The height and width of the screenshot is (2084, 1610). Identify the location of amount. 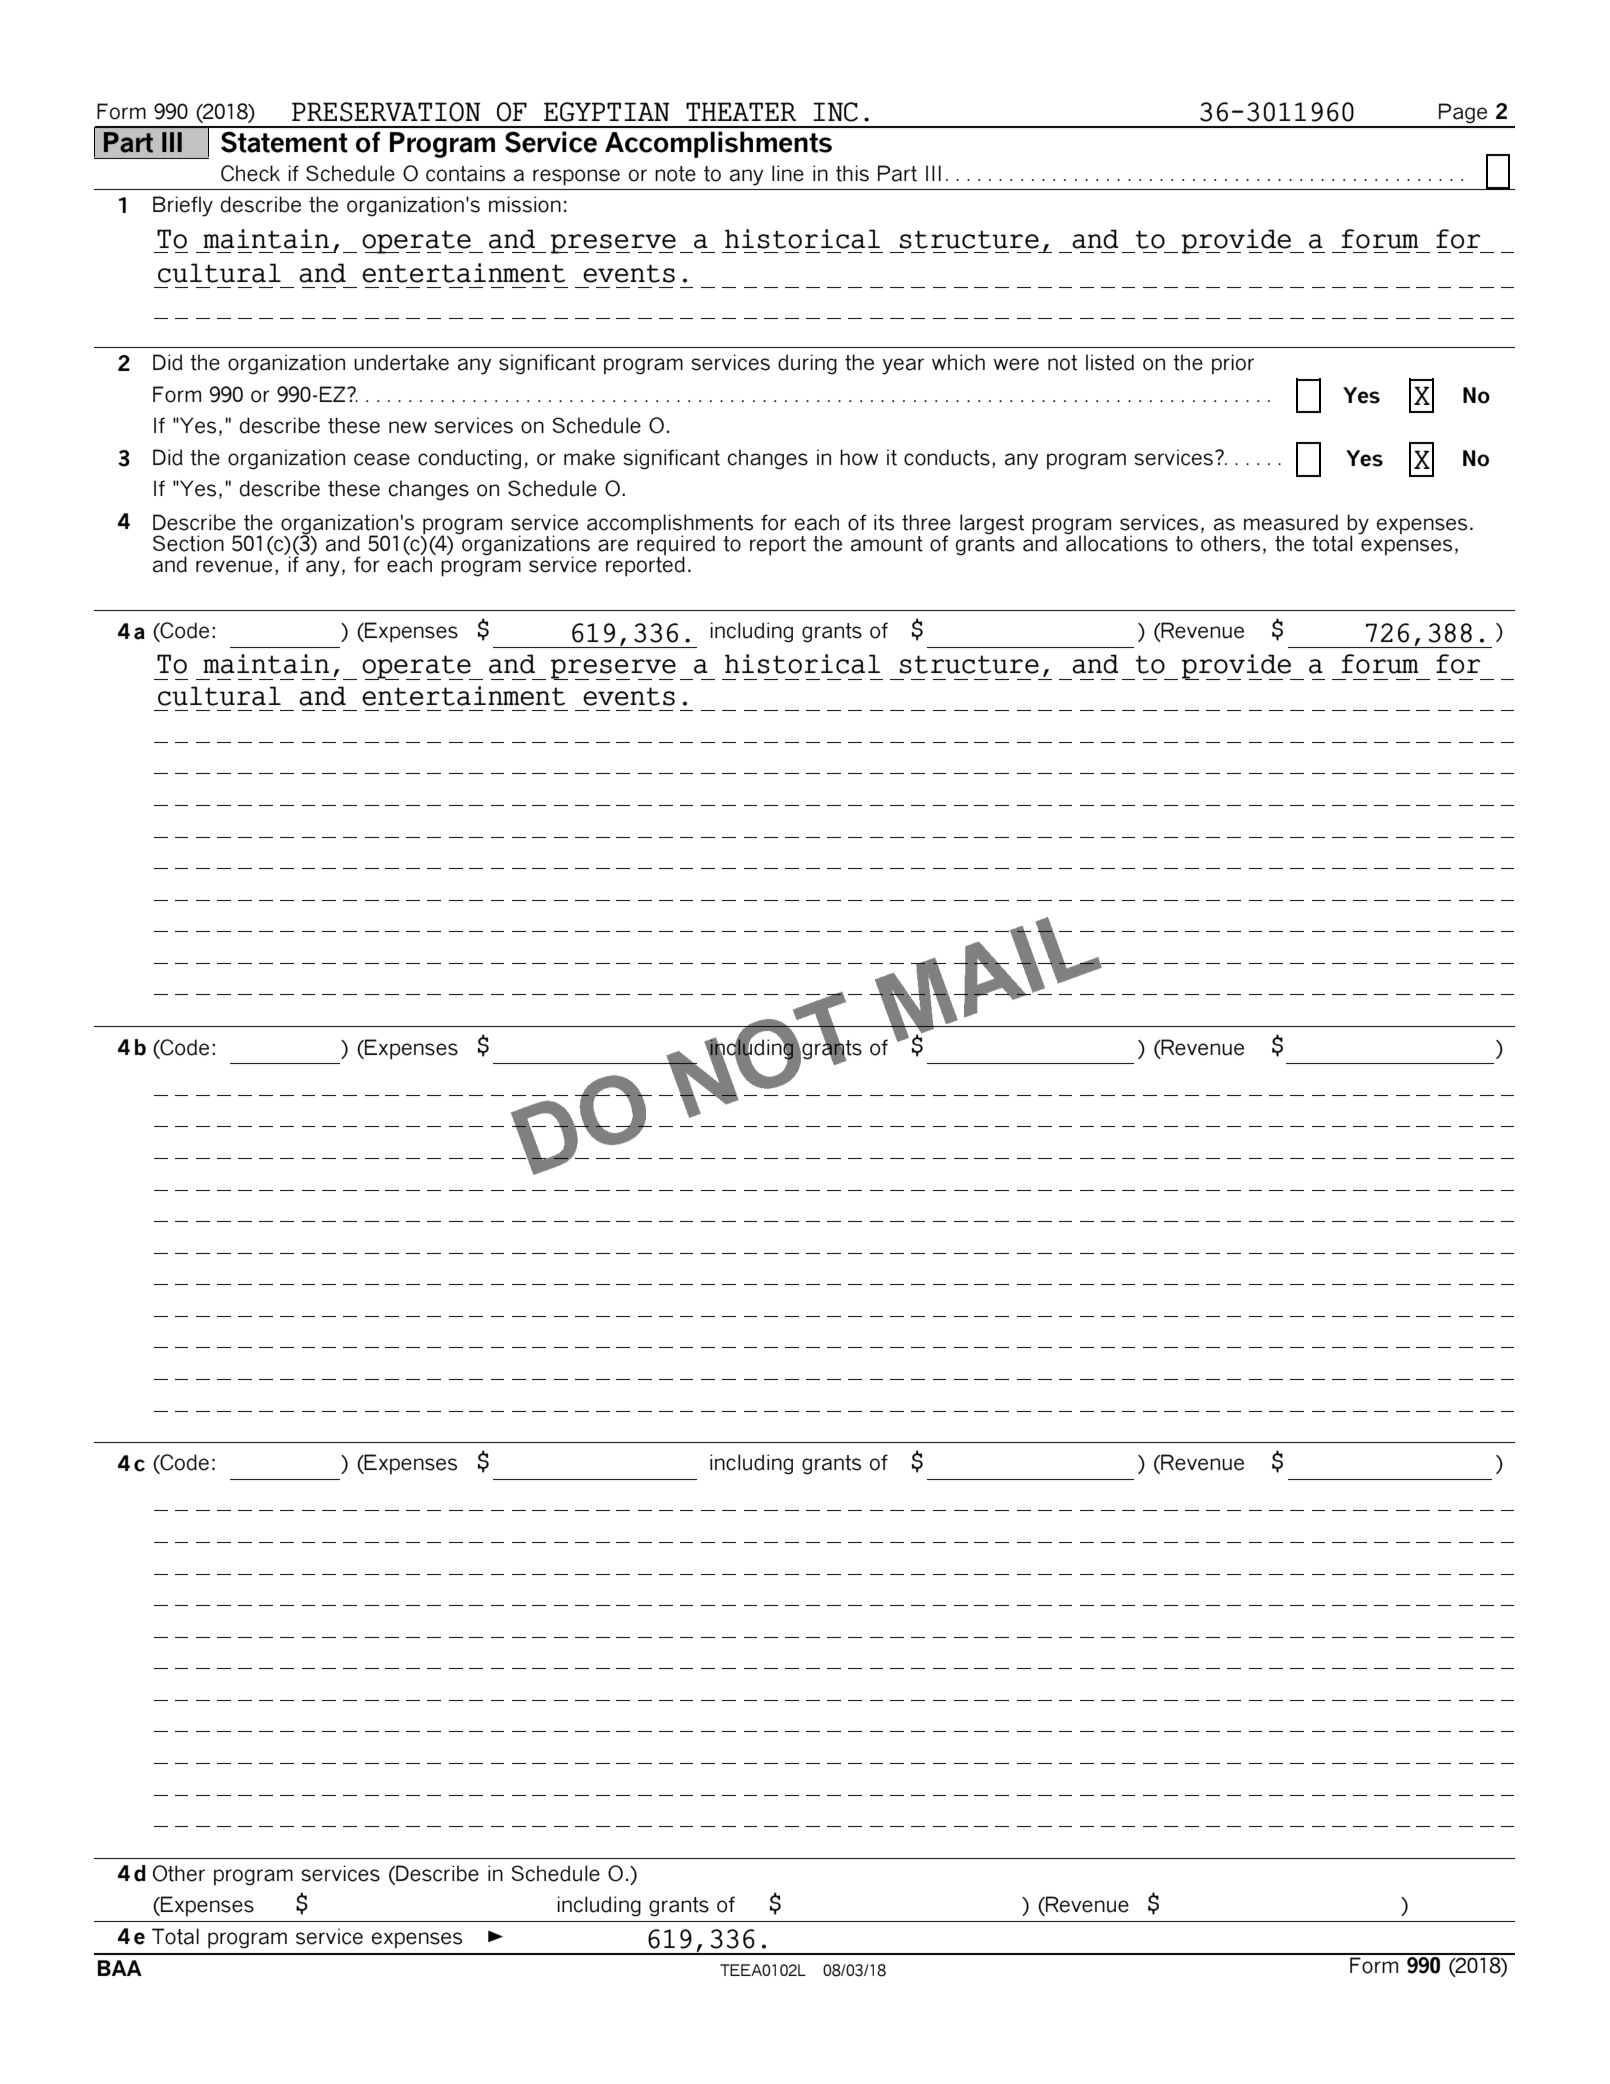
(887, 544).
